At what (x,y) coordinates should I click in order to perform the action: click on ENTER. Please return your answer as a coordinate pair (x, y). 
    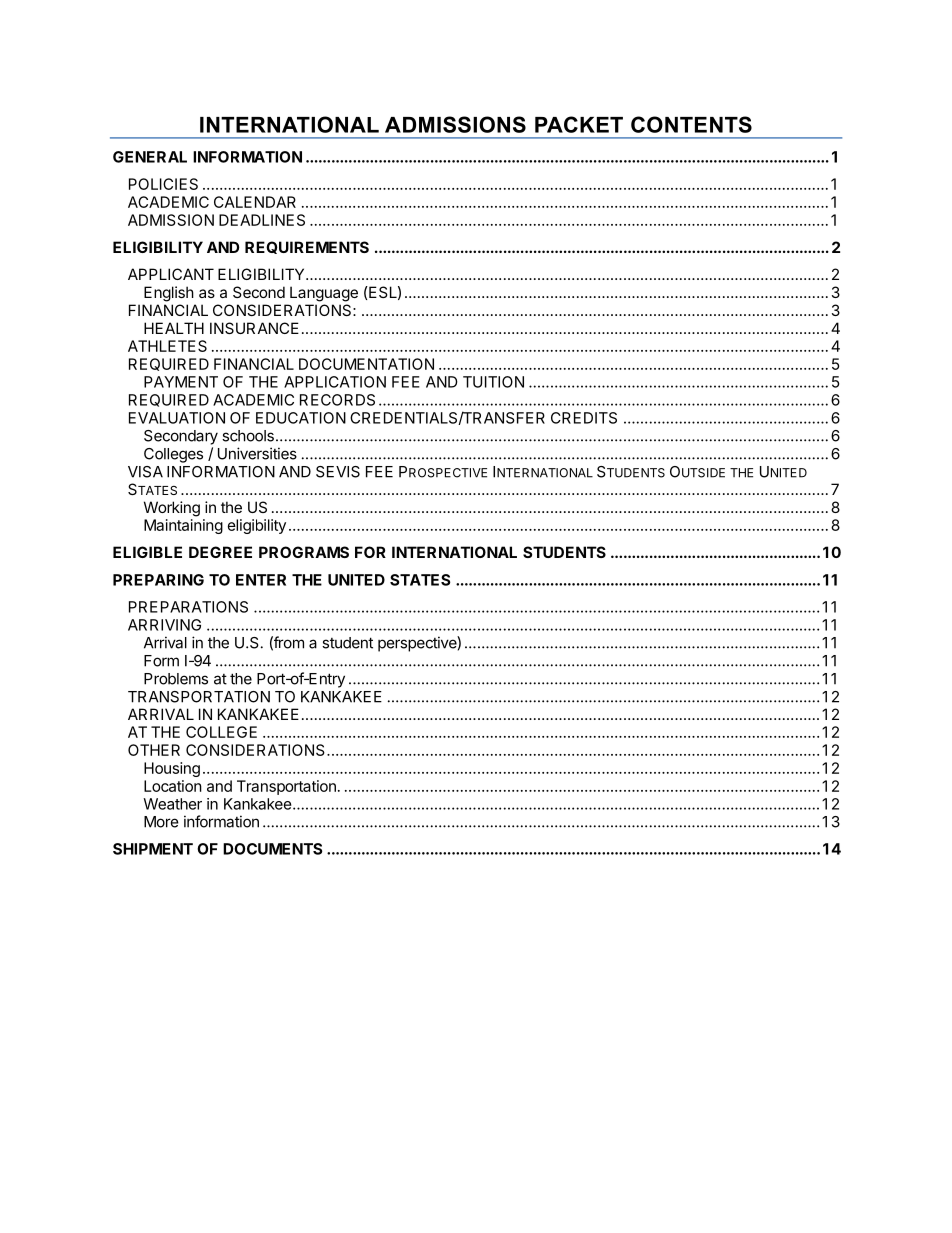
    Looking at the image, I should click on (261, 580).
